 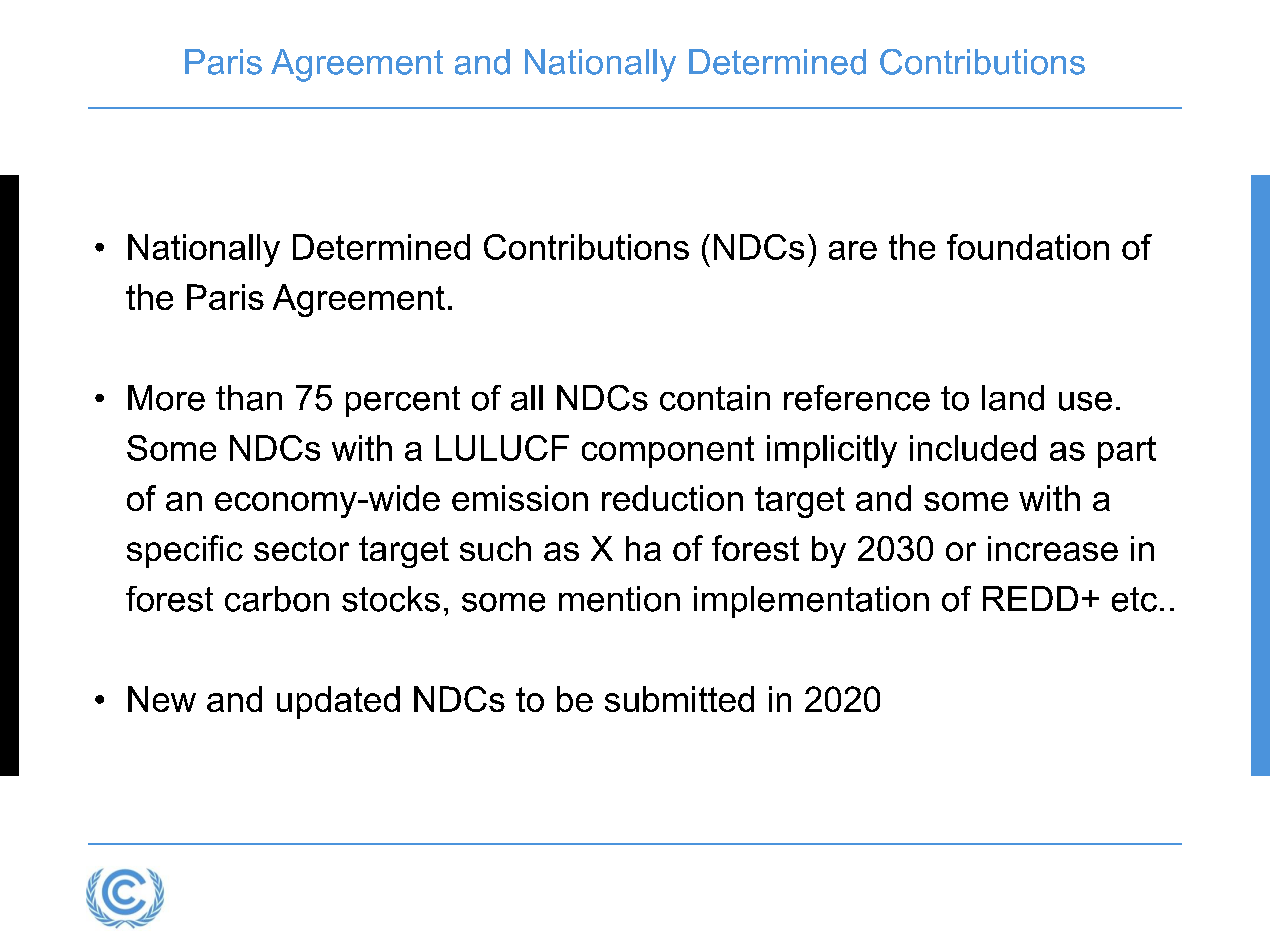 I want to click on land, so click(x=1013, y=398).
